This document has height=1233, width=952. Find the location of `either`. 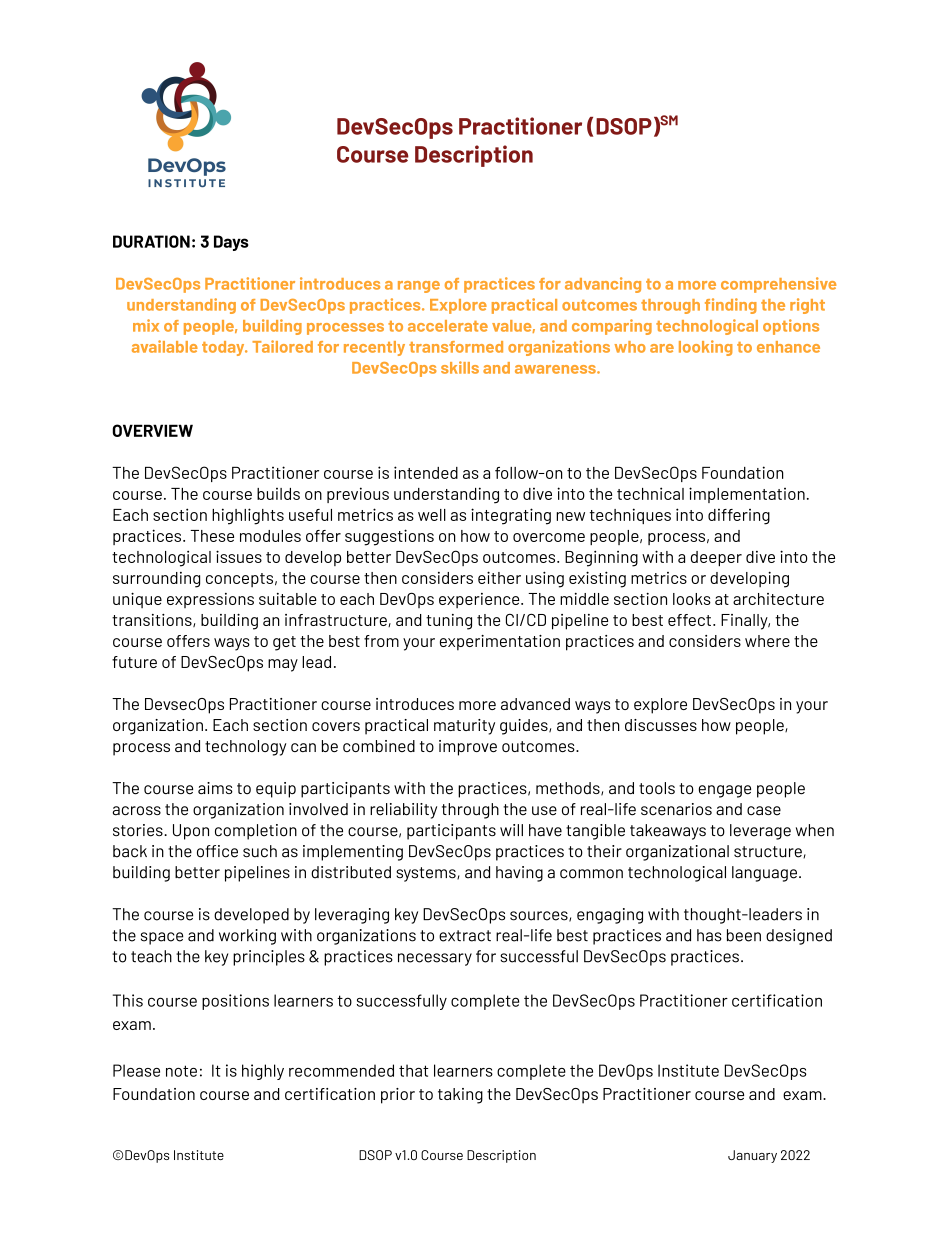

either is located at coordinates (499, 577).
